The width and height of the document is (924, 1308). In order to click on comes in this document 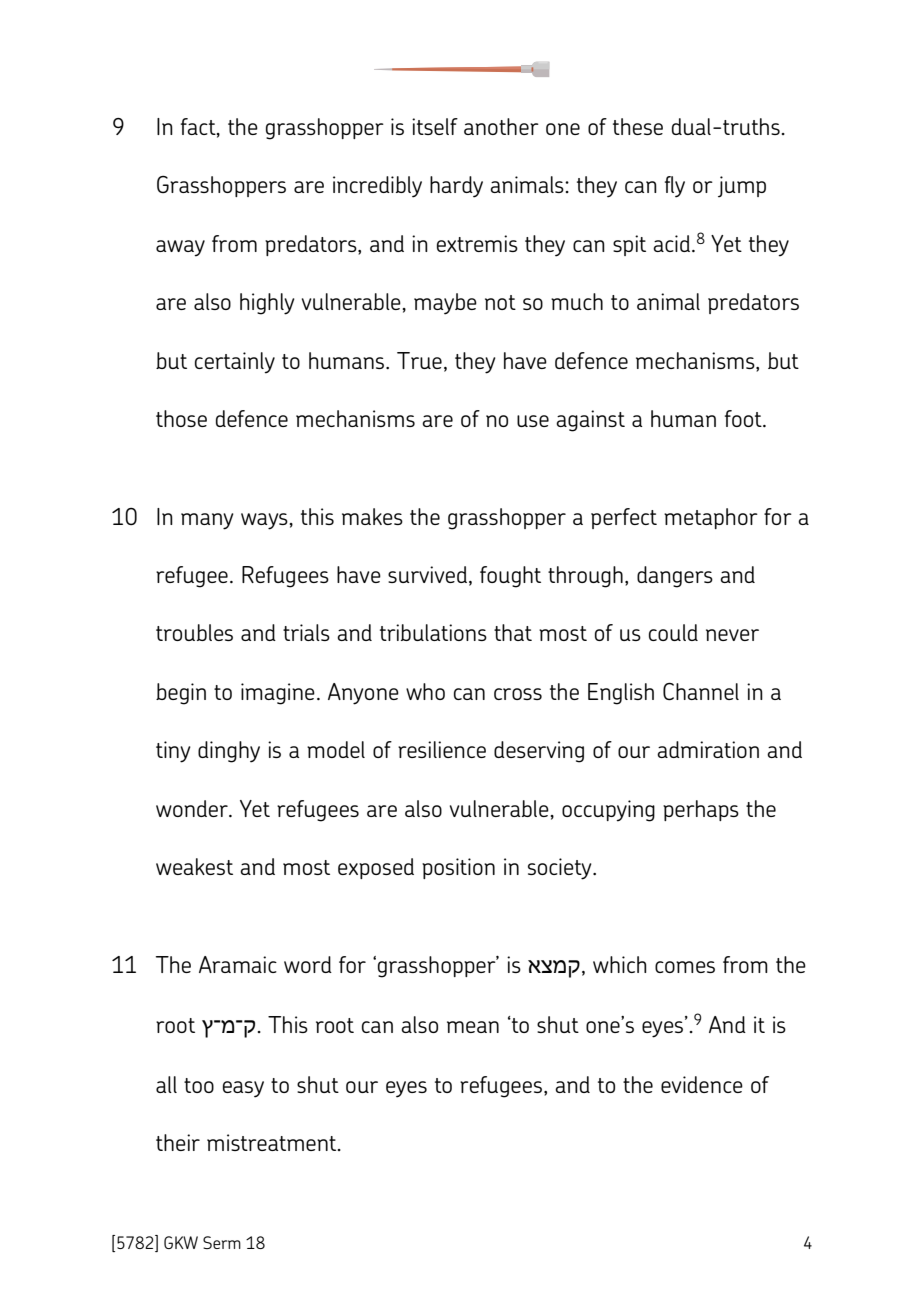, I will do `click(685, 967)`.
